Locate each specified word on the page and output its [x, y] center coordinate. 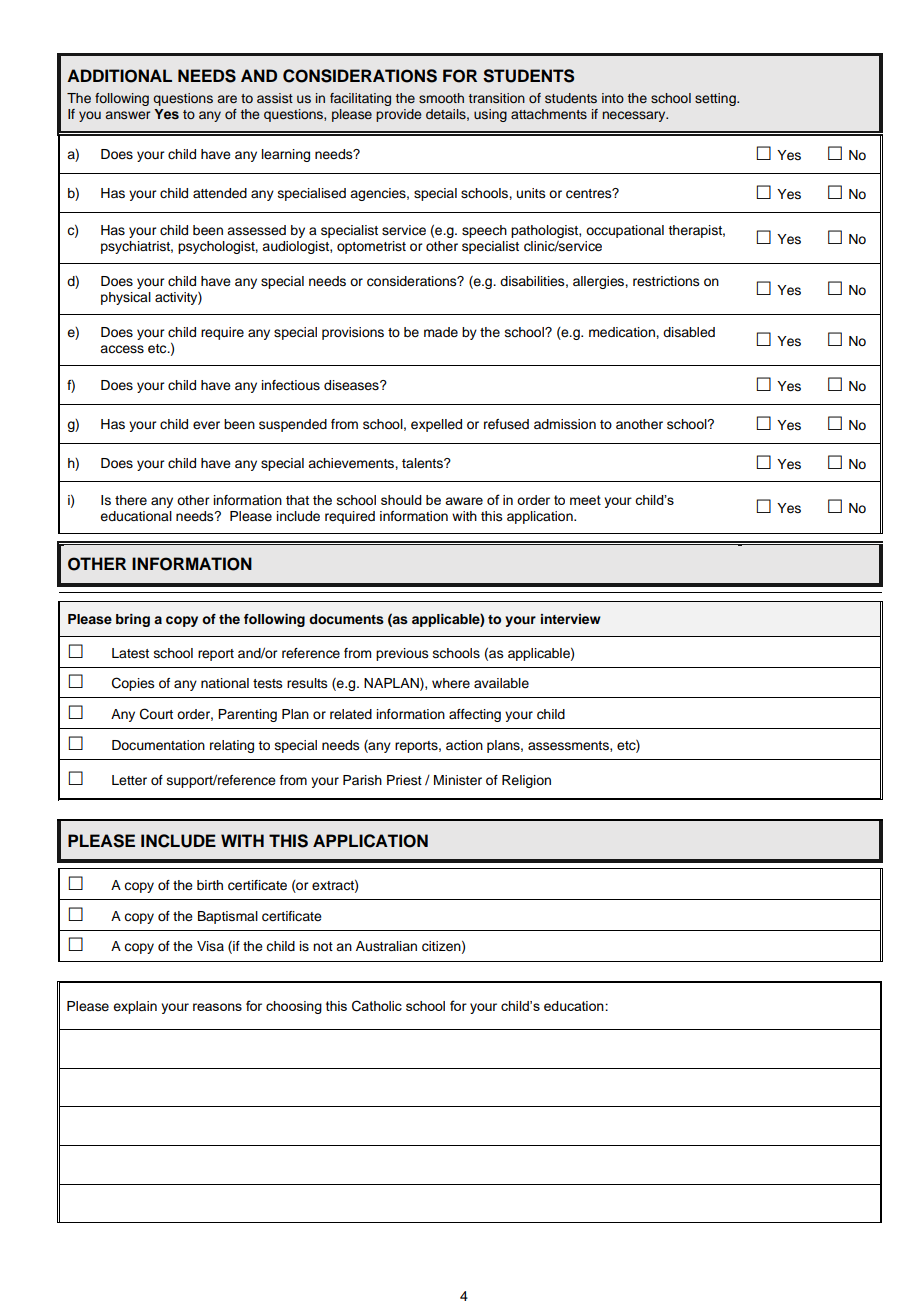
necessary [635, 116]
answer [128, 115]
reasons [217, 1007]
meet [585, 500]
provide [398, 115]
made [441, 332]
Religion [526, 781]
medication [623, 332]
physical [126, 298]
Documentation [158, 745]
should [401, 500]
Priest [404, 780]
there [131, 500]
